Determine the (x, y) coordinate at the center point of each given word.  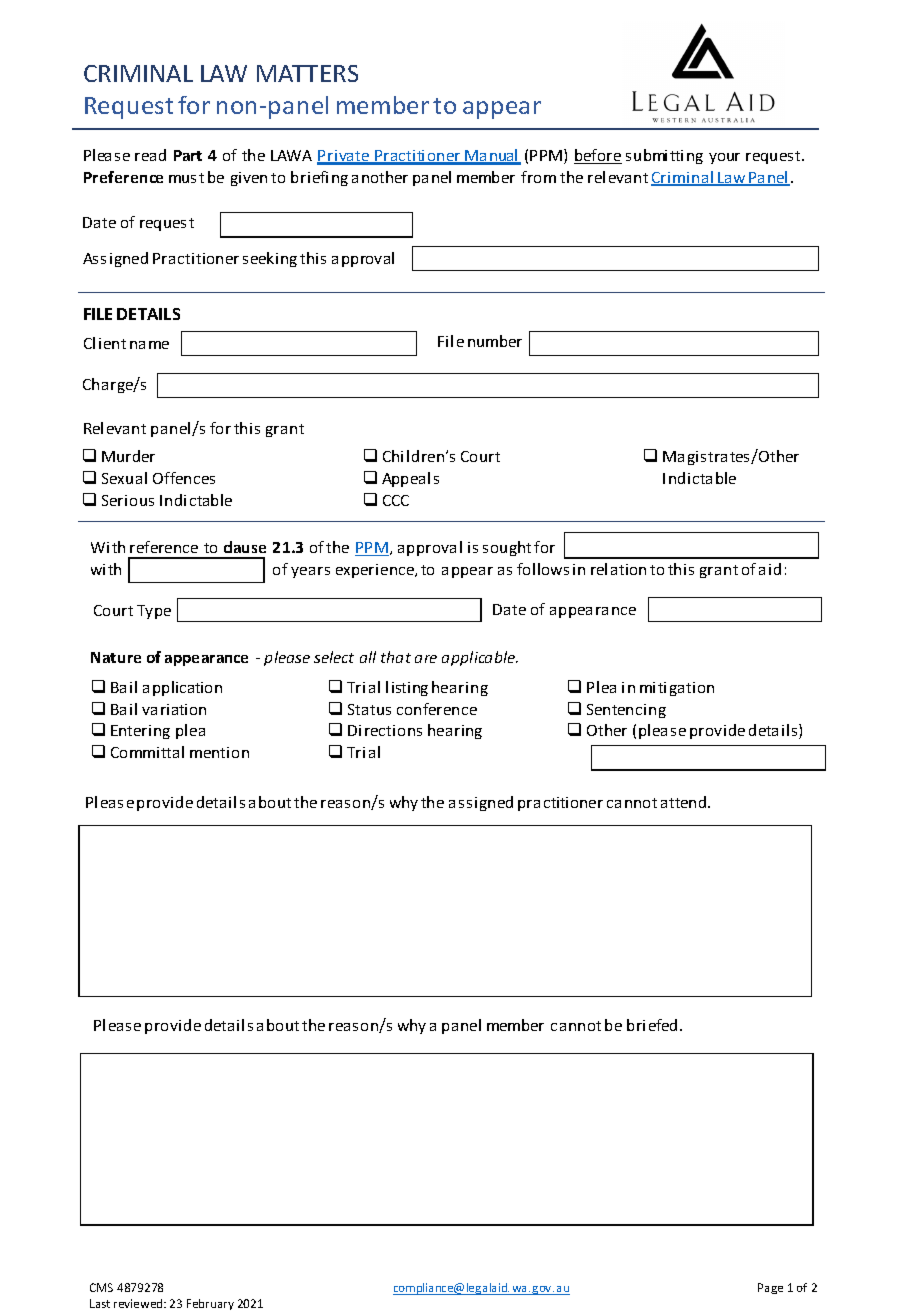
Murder (128, 456)
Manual (492, 156)
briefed (652, 1025)
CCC (396, 500)
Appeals (410, 479)
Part (188, 155)
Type (154, 612)
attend (685, 802)
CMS (101, 1287)
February (210, 1304)
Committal (147, 752)
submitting (664, 156)
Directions (385, 730)
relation (618, 569)
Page (770, 1288)
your (724, 158)
